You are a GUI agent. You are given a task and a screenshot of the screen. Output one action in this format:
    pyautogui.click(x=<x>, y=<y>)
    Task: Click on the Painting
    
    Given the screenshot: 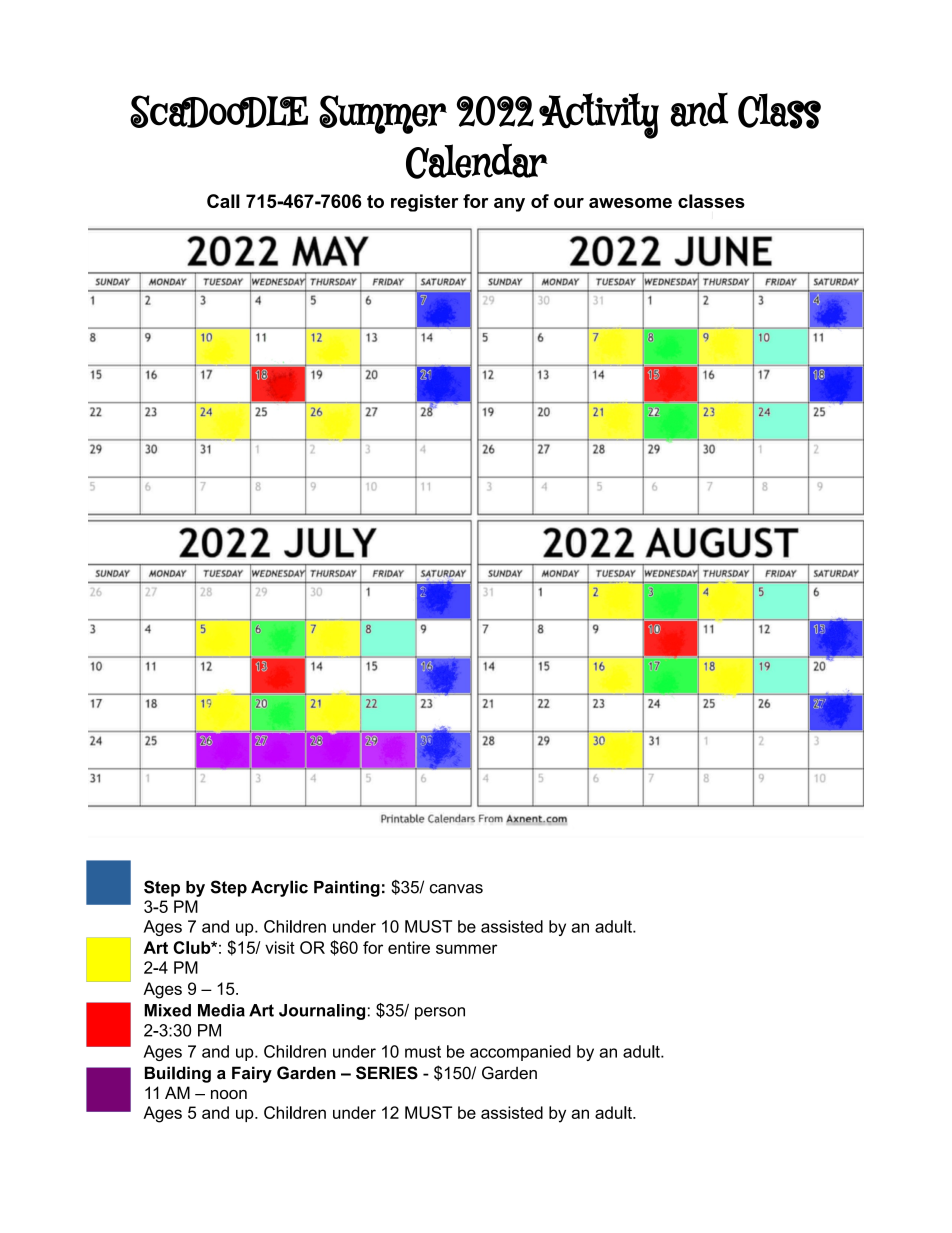 What is the action you would take?
    pyautogui.click(x=347, y=889)
